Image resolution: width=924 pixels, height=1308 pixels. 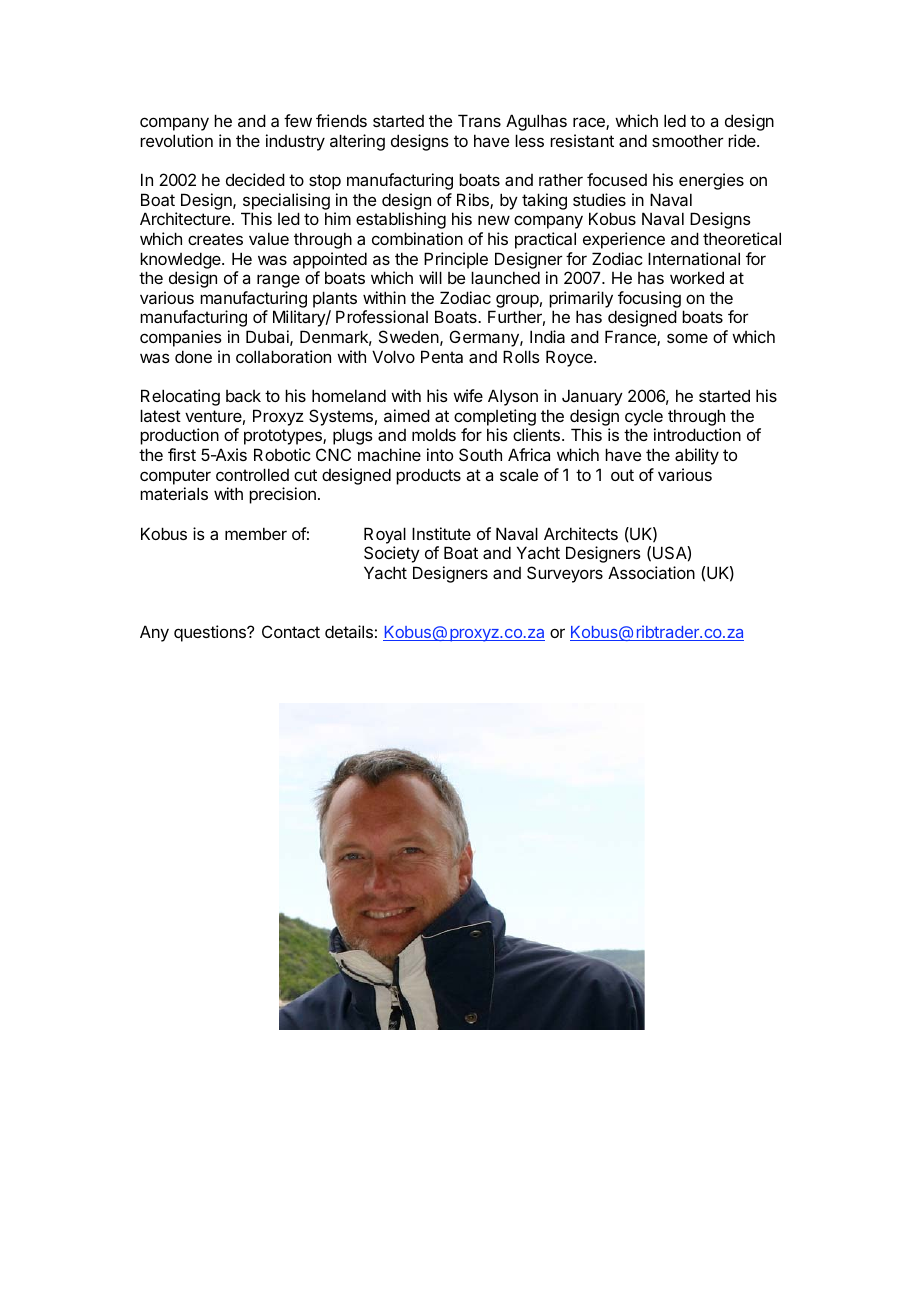 What do you see at coordinates (211, 633) in the screenshot?
I see `questions` at bounding box center [211, 633].
